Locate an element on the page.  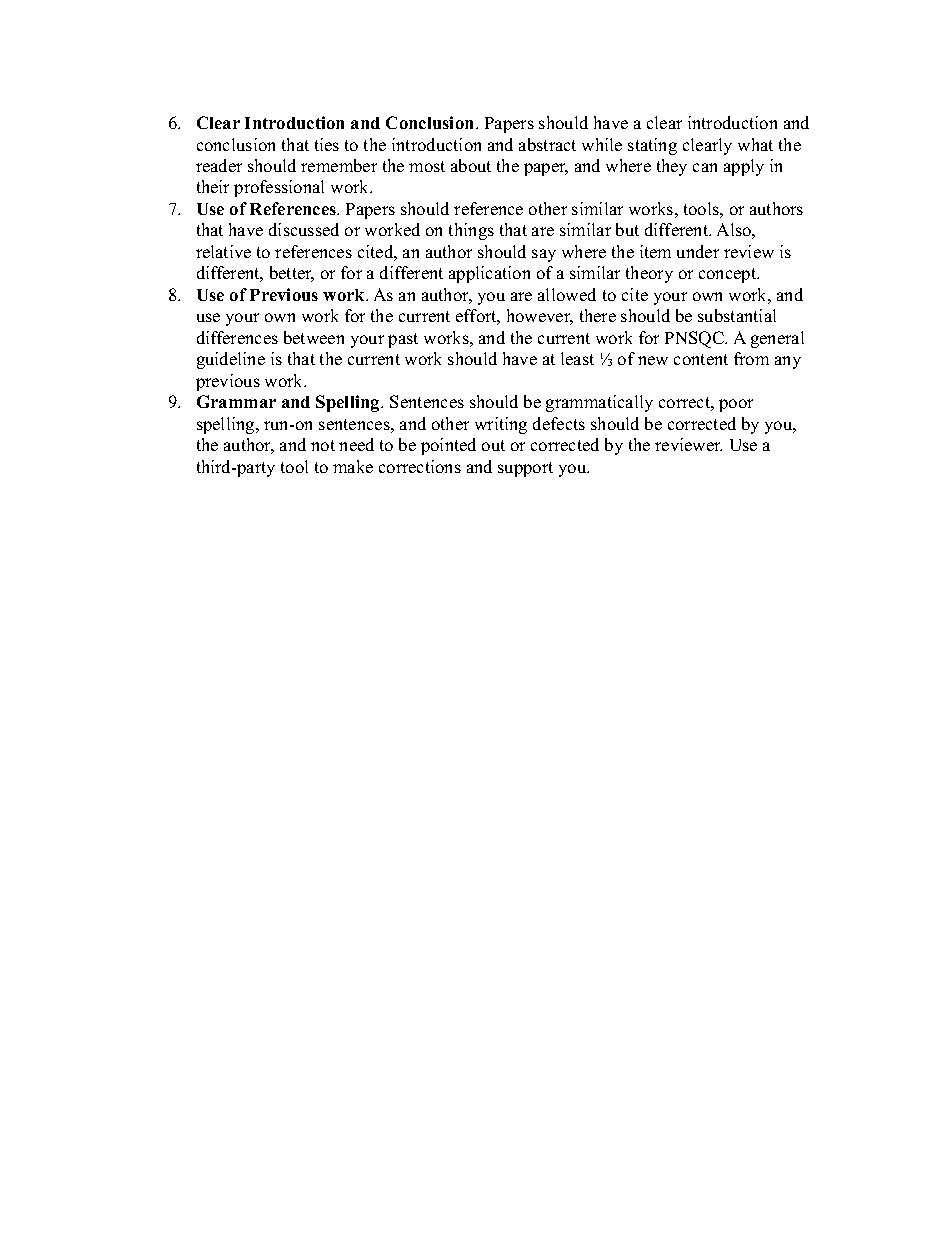
things is located at coordinates (471, 231).
